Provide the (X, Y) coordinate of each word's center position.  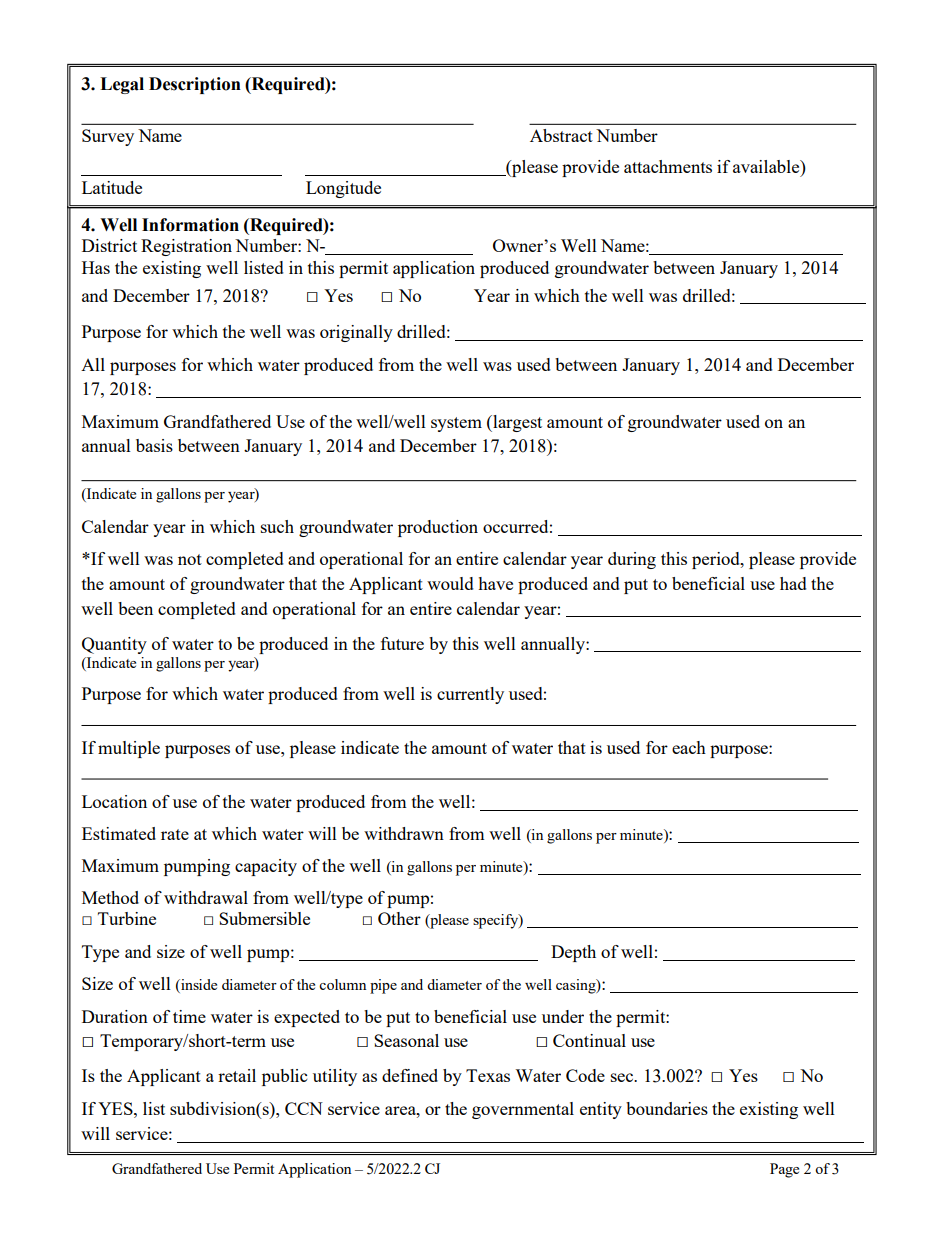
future (402, 643)
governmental (523, 1110)
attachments (668, 166)
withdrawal (206, 897)
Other (399, 918)
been (135, 608)
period (717, 560)
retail (237, 1075)
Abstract (561, 135)
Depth (573, 953)
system (456, 424)
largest (516, 423)
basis (154, 445)
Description (195, 85)
